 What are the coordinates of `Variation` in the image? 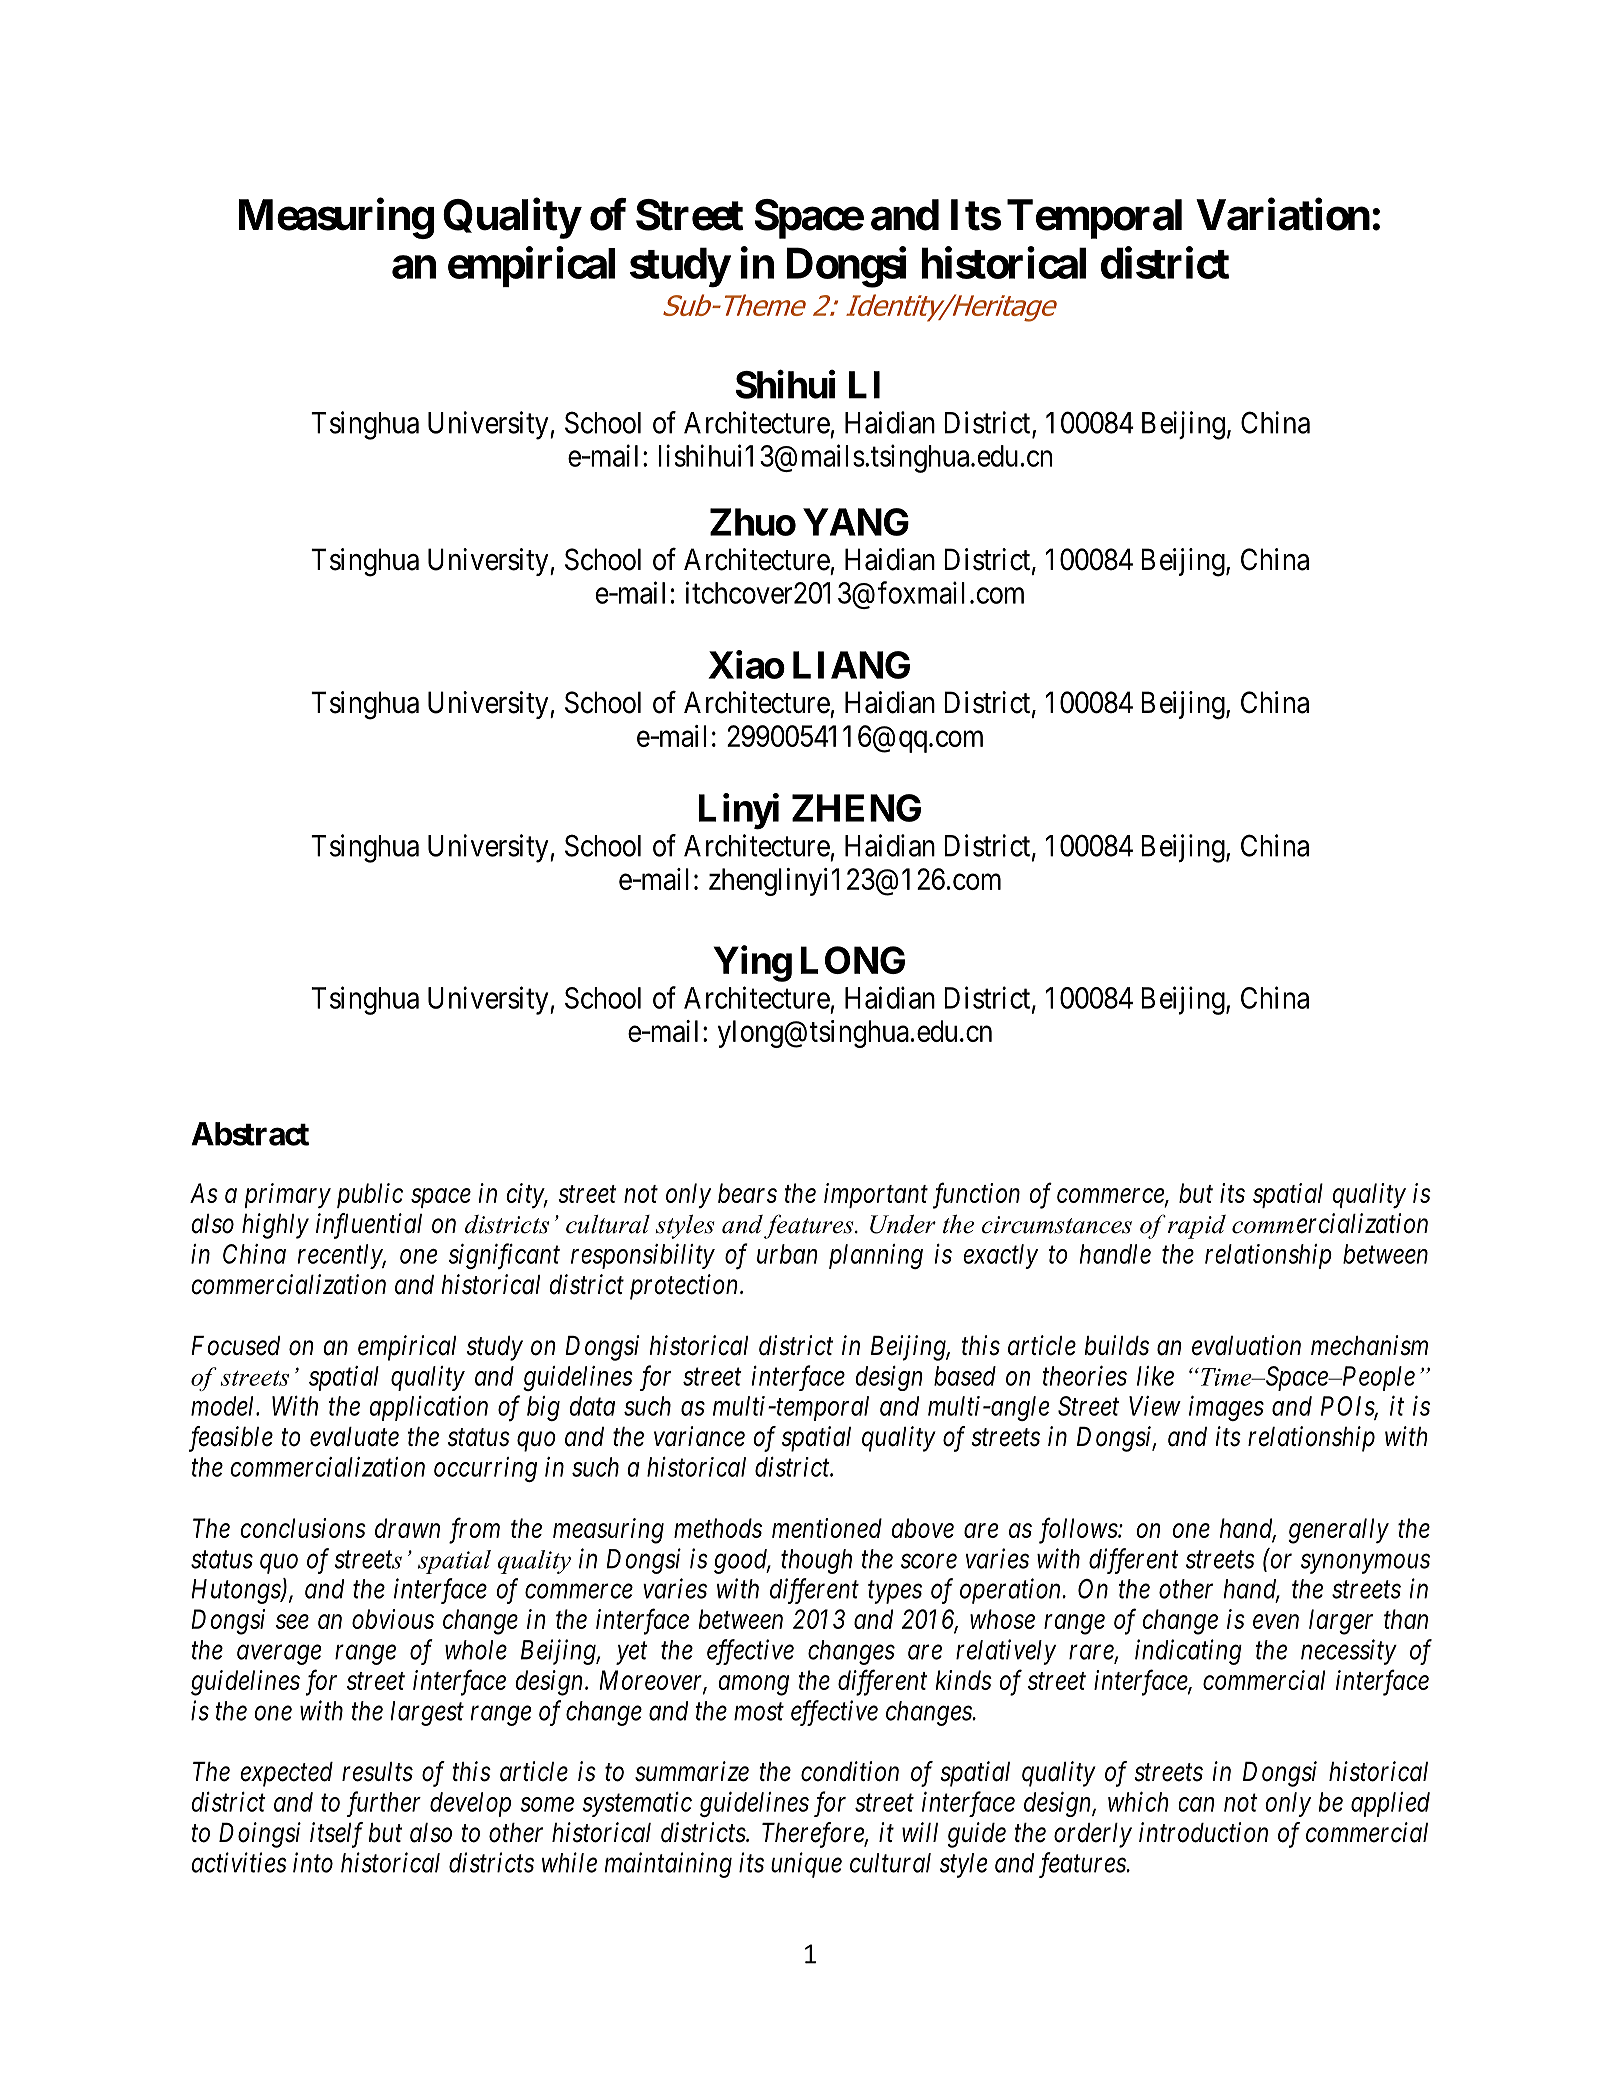 It's located at (1283, 214).
